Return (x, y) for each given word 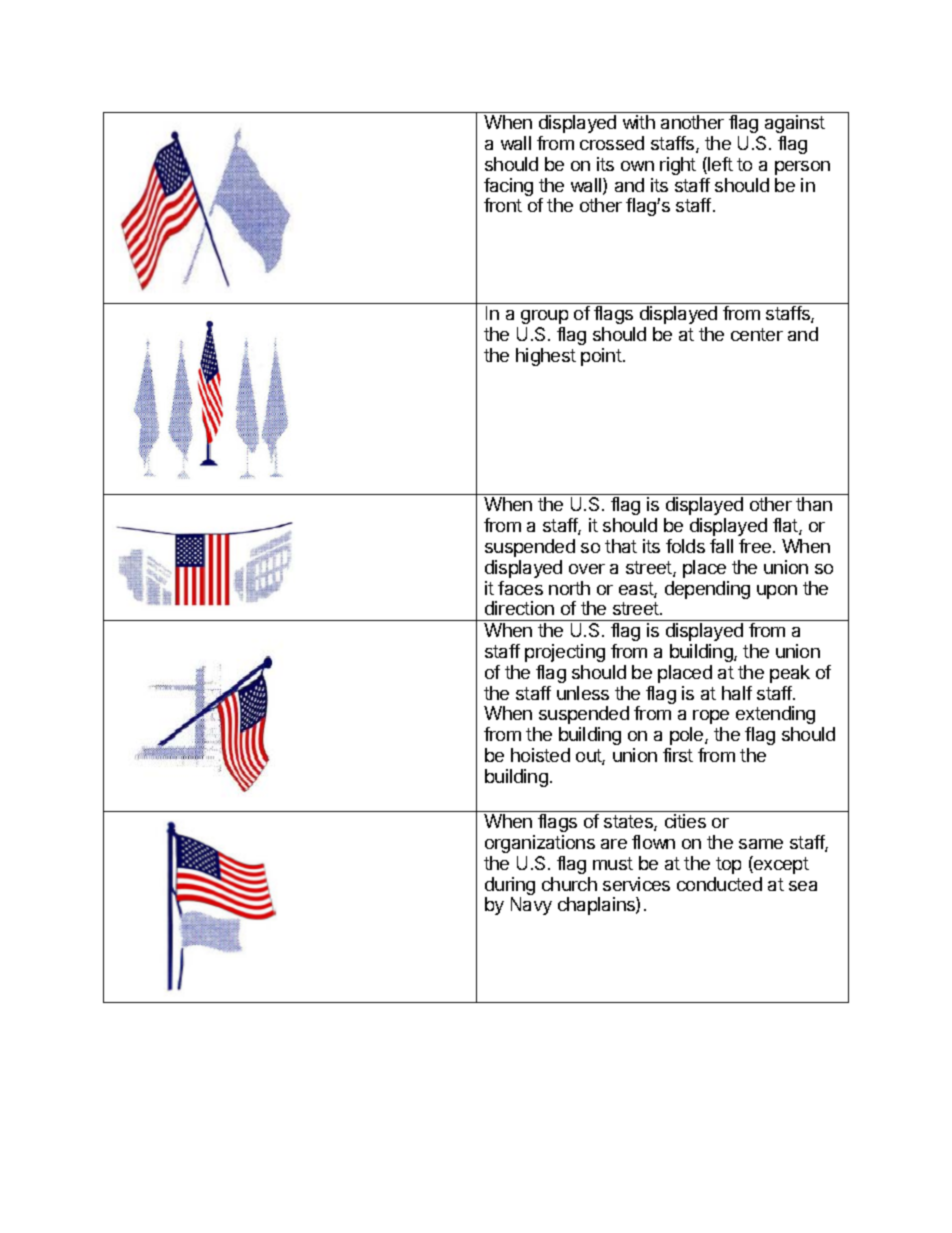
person (802, 168)
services (636, 884)
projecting (565, 653)
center (757, 334)
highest (546, 357)
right (678, 166)
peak (790, 674)
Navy (531, 906)
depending (707, 590)
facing (508, 188)
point (601, 357)
